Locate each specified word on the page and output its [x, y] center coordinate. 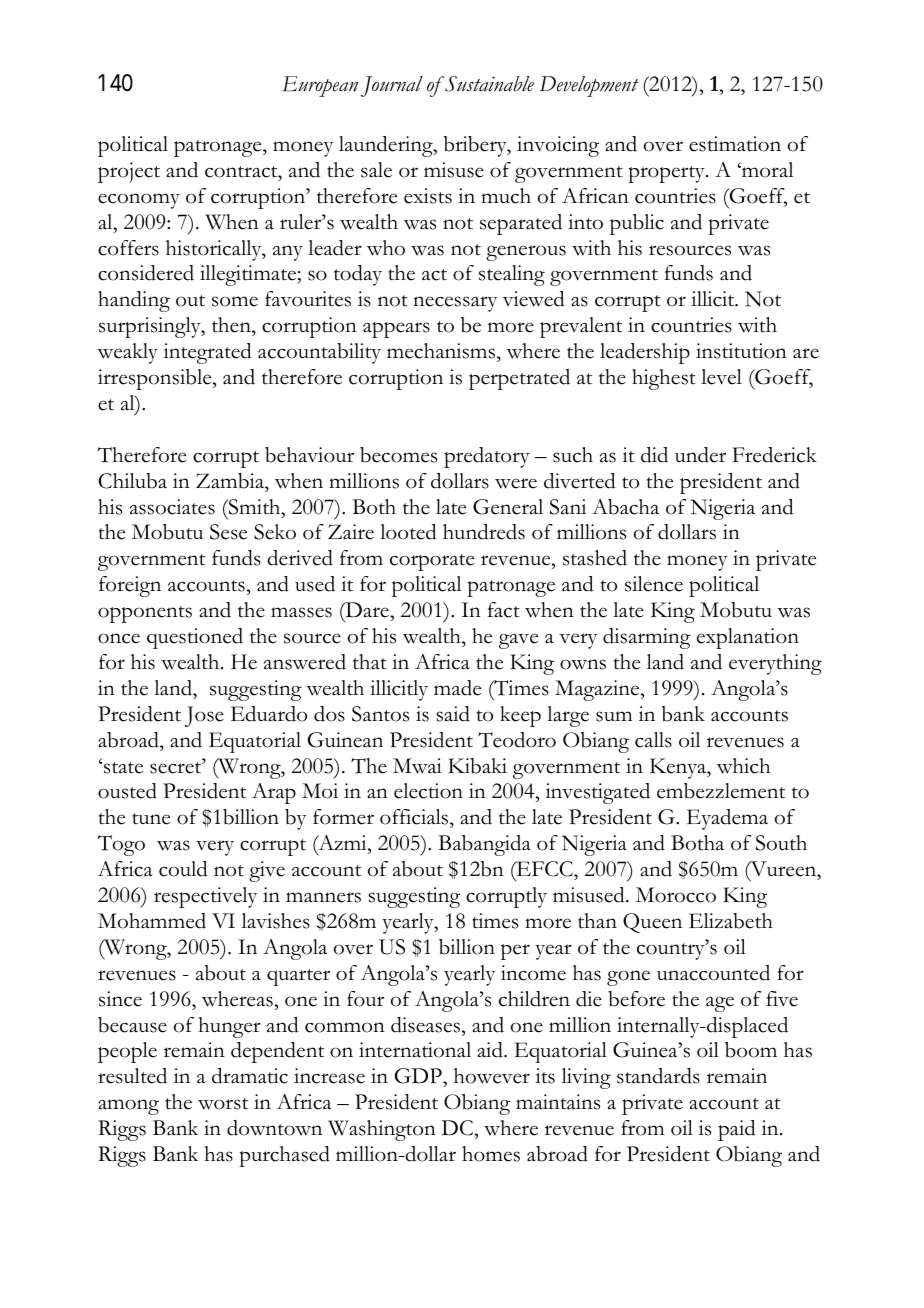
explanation [748, 638]
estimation [735, 144]
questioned [195, 638]
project [129, 172]
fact [504, 610]
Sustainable [488, 84]
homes [491, 1154]
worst [223, 1104]
